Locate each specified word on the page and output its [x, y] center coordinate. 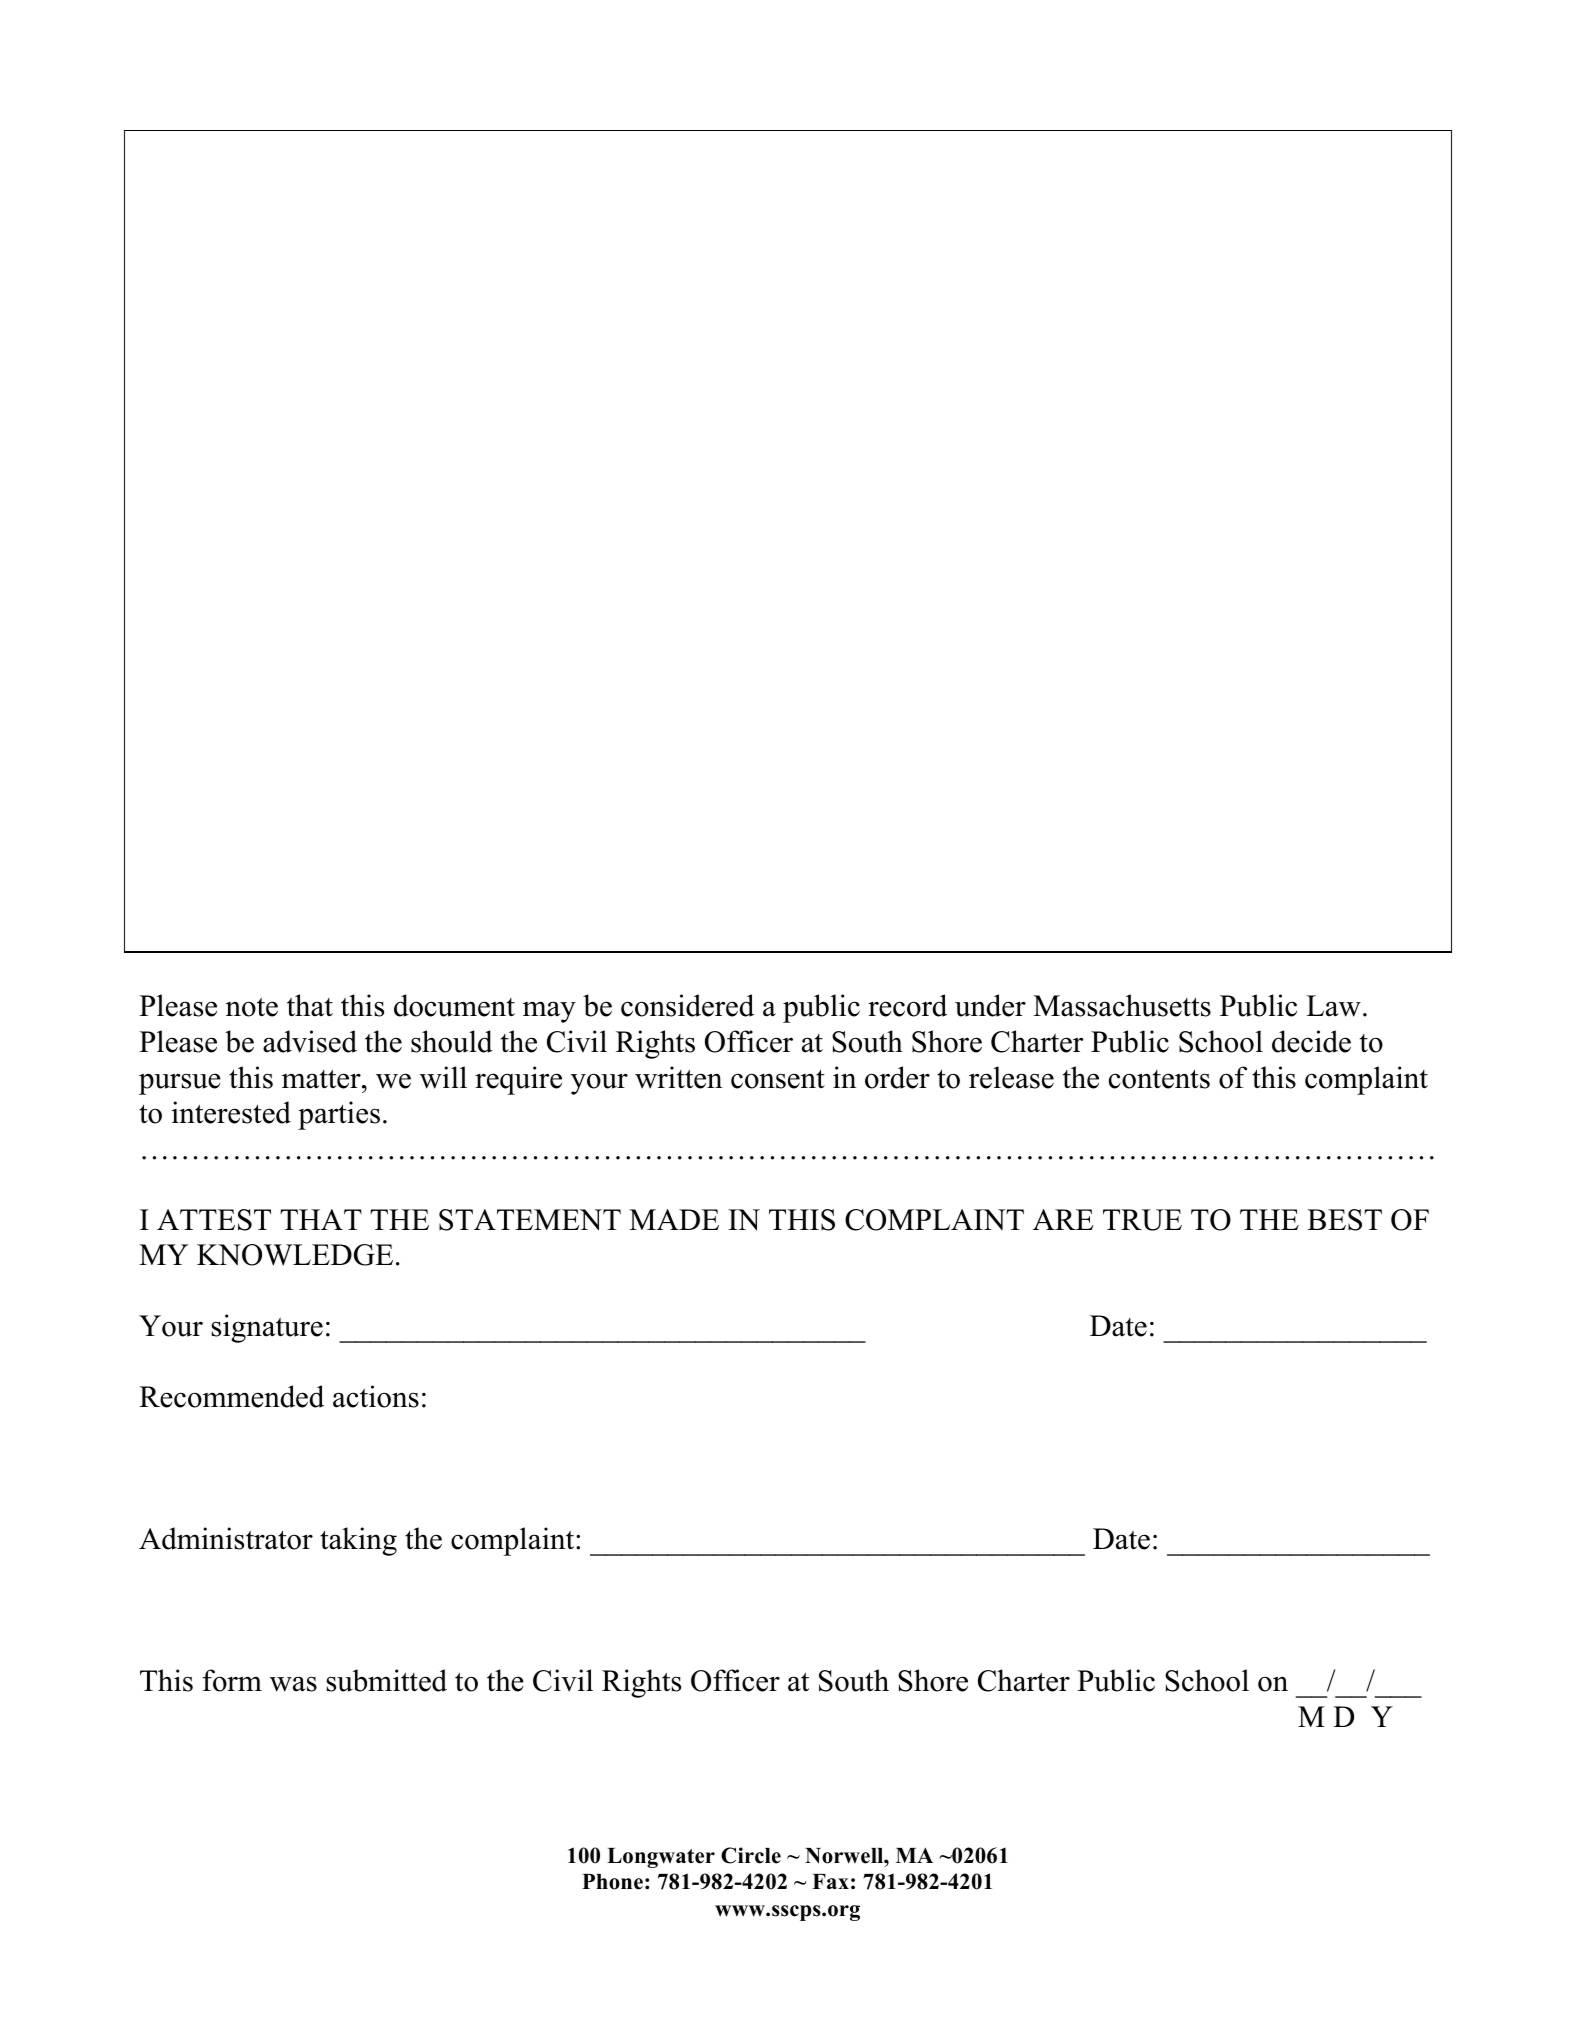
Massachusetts [1122, 1005]
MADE [674, 1219]
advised [310, 1041]
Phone [612, 1882]
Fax [830, 1881]
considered [687, 1005]
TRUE [1142, 1220]
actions [376, 1396]
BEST [1344, 1220]
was [293, 1684]
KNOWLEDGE [295, 1255]
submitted [386, 1680]
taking [358, 1541]
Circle [751, 1855]
